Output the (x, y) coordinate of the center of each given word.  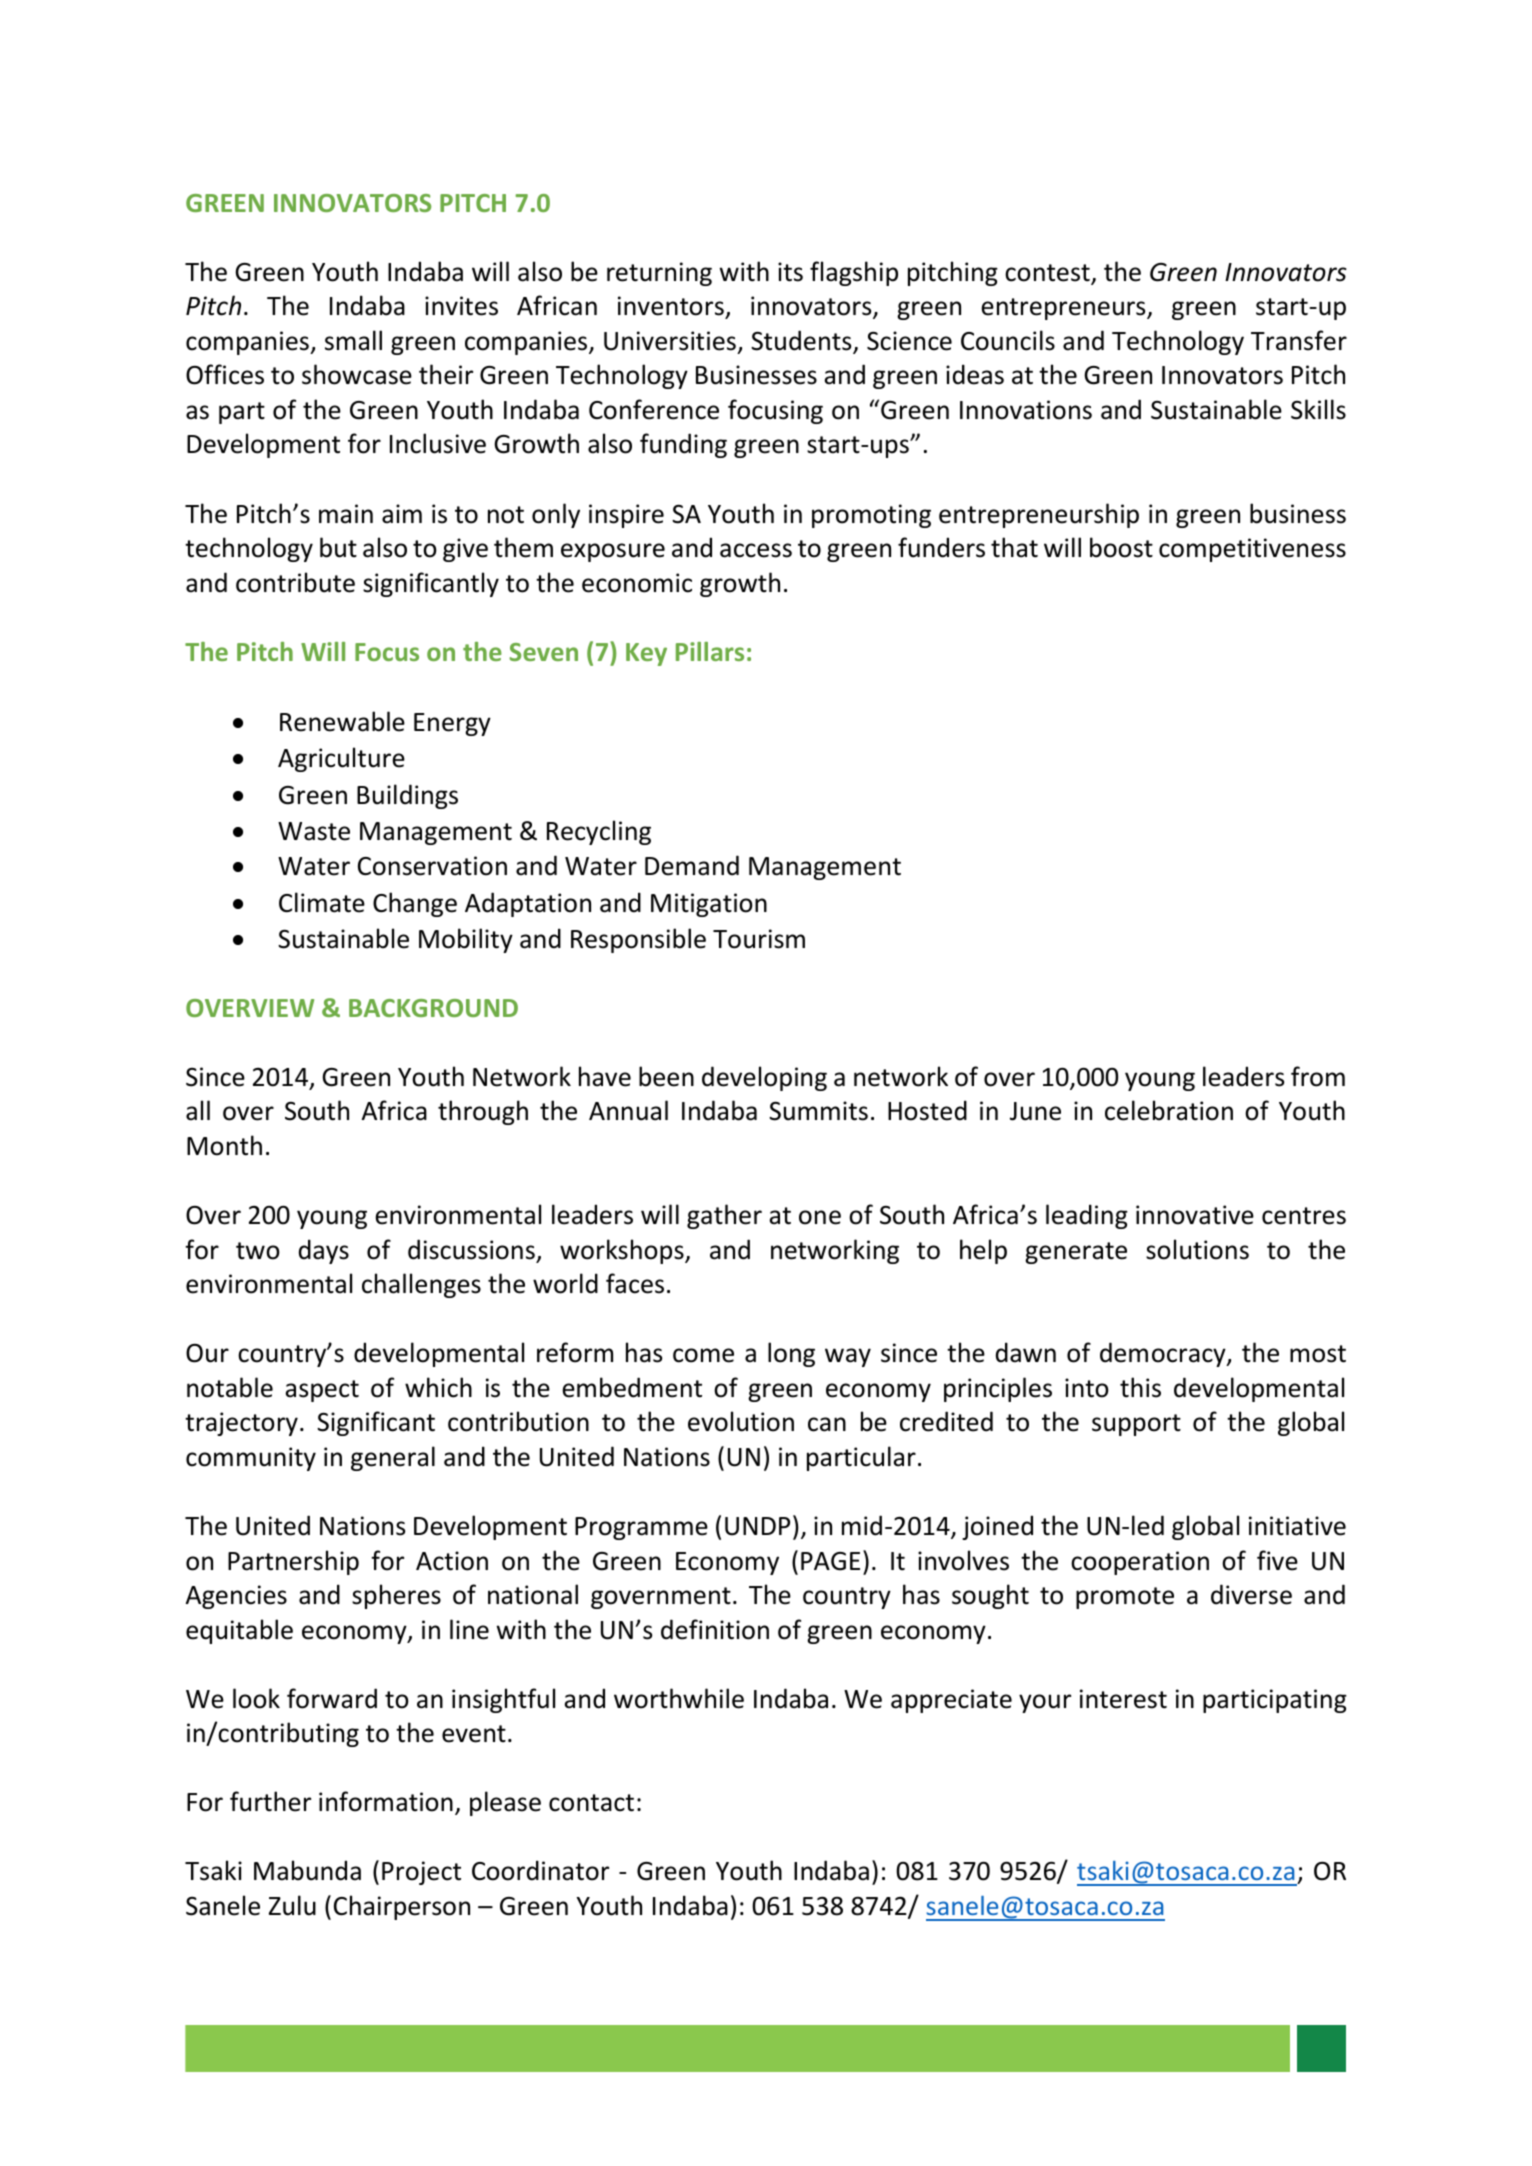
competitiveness (1252, 550)
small (353, 340)
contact (591, 1803)
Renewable (342, 721)
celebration (1169, 1110)
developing (764, 1078)
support (1136, 1425)
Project (421, 1873)
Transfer (1299, 340)
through (483, 1112)
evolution (741, 1421)
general (393, 1458)
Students (802, 341)
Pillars (710, 651)
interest (1123, 1699)
